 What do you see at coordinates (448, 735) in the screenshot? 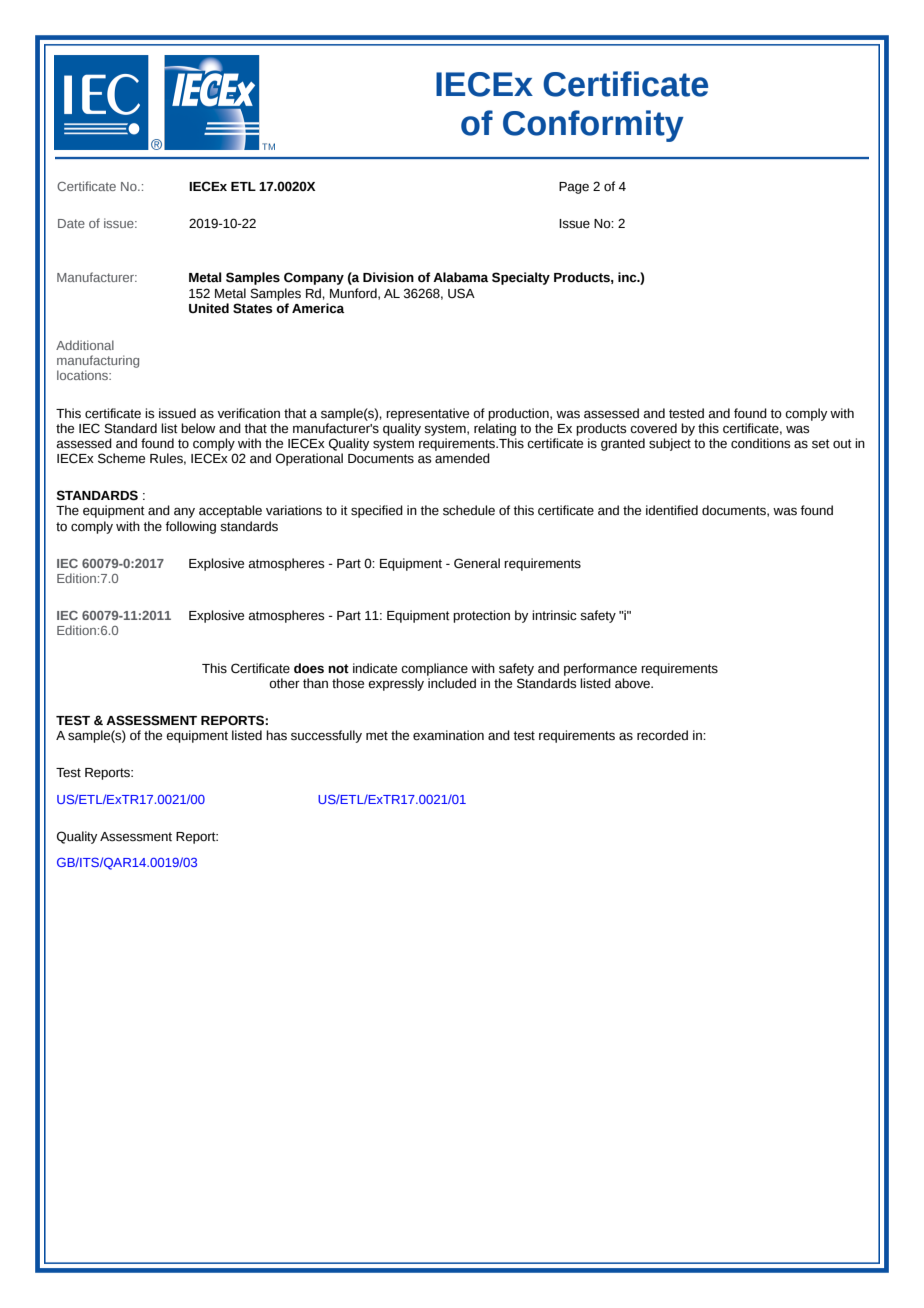
I see `examination` at bounding box center [448, 735].
